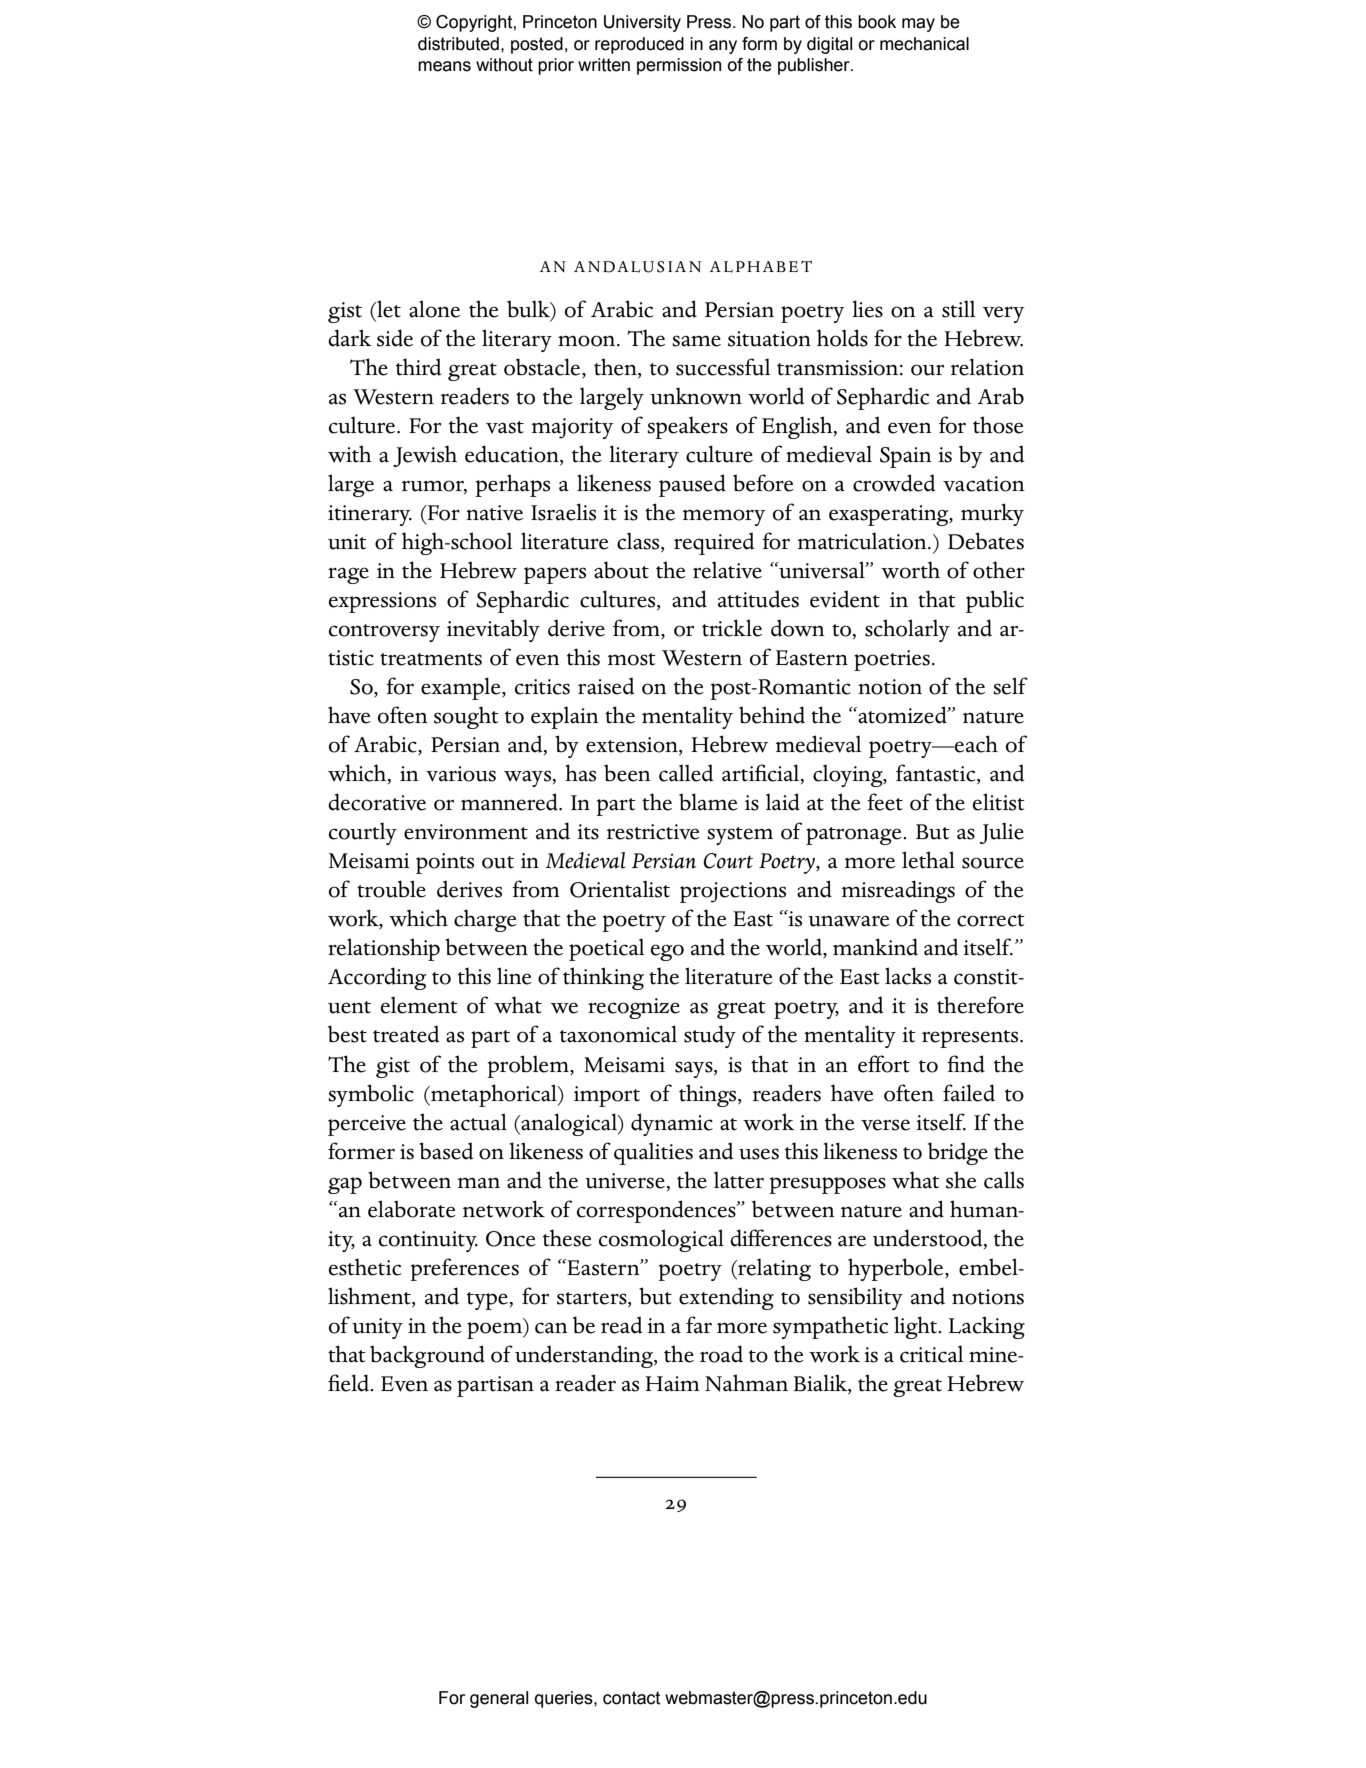  What do you see at coordinates (931, 1354) in the screenshot?
I see `critical` at bounding box center [931, 1354].
